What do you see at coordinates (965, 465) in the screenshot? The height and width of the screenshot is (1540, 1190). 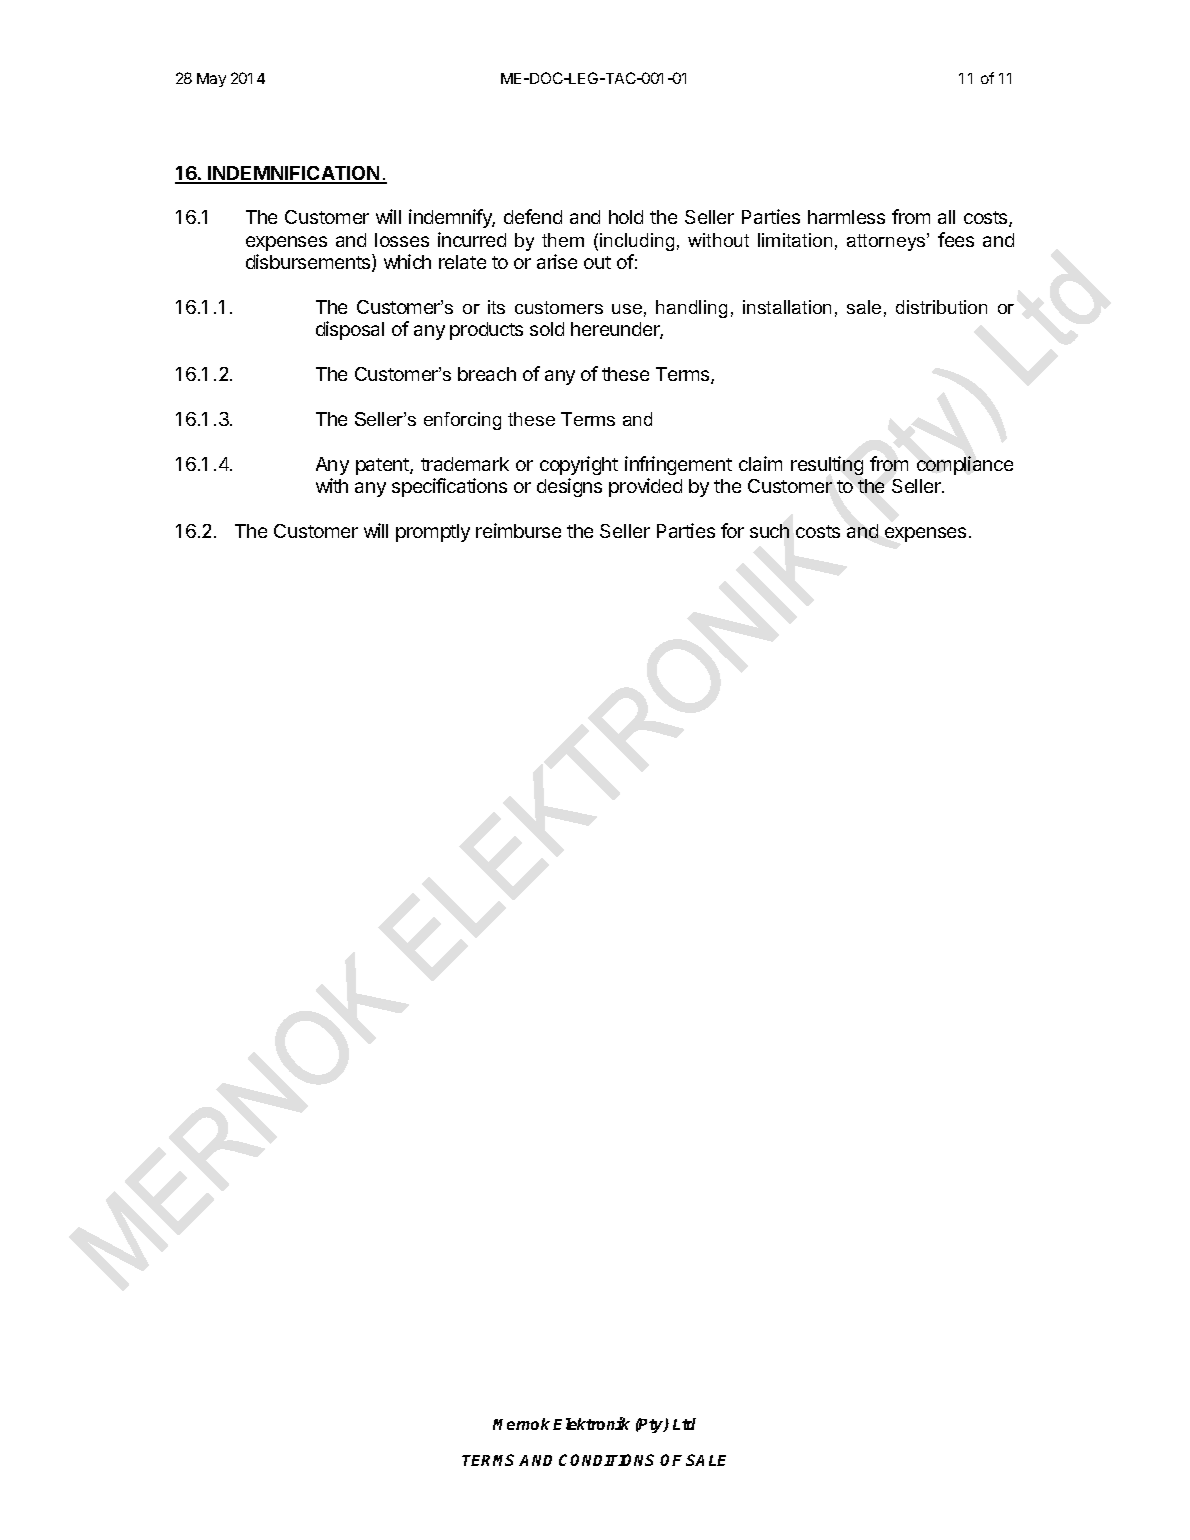 I see `compliance` at bounding box center [965, 465].
